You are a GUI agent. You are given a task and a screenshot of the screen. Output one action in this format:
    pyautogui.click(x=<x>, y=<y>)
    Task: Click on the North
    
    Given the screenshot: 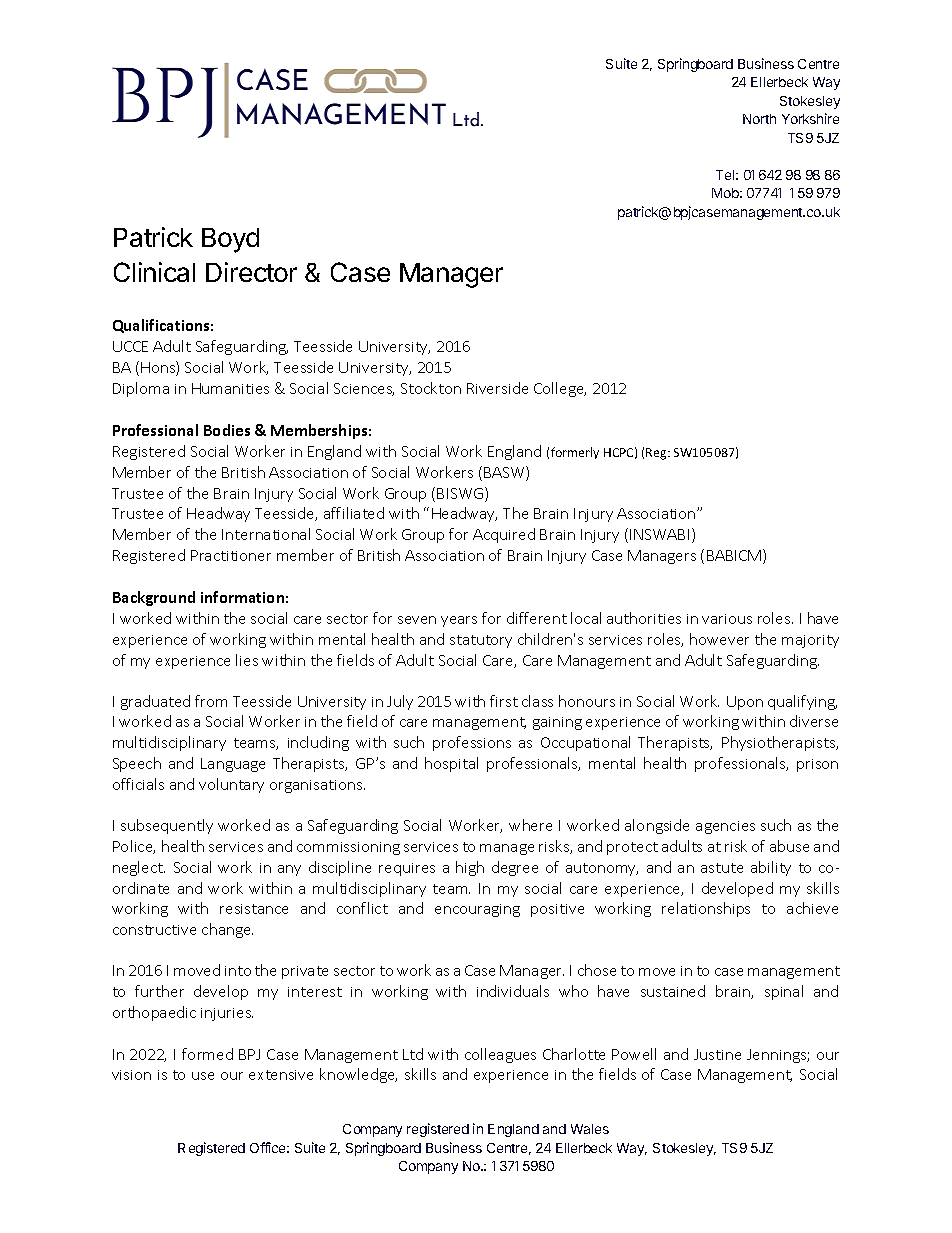 What is the action you would take?
    pyautogui.click(x=759, y=119)
